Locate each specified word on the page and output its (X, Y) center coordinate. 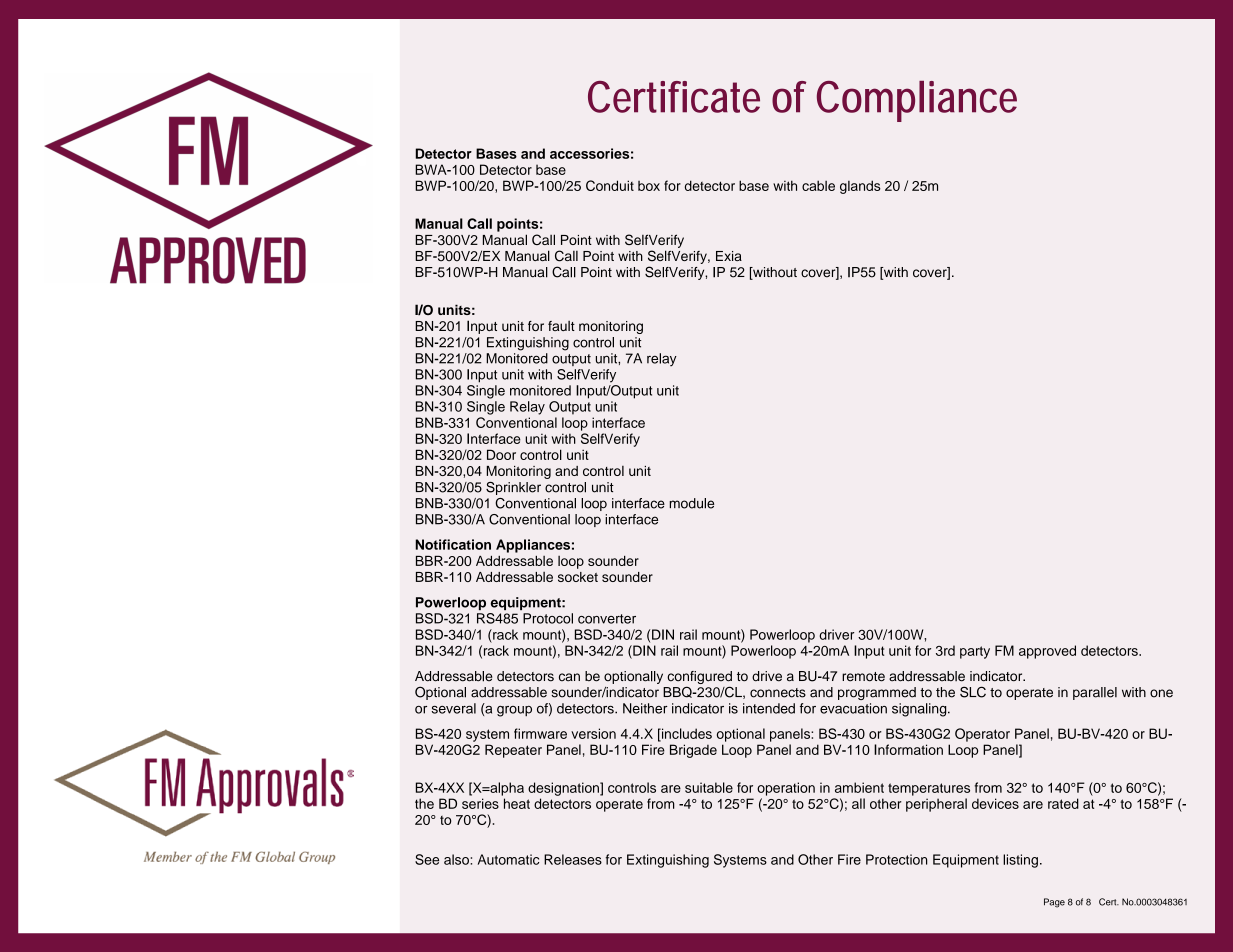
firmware (540, 733)
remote (863, 677)
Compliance (917, 101)
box (649, 186)
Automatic (508, 859)
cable (818, 185)
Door (501, 454)
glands (860, 187)
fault (561, 326)
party (975, 652)
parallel (1095, 693)
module (691, 503)
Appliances (533, 546)
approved (1047, 652)
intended (769, 708)
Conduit (610, 185)
